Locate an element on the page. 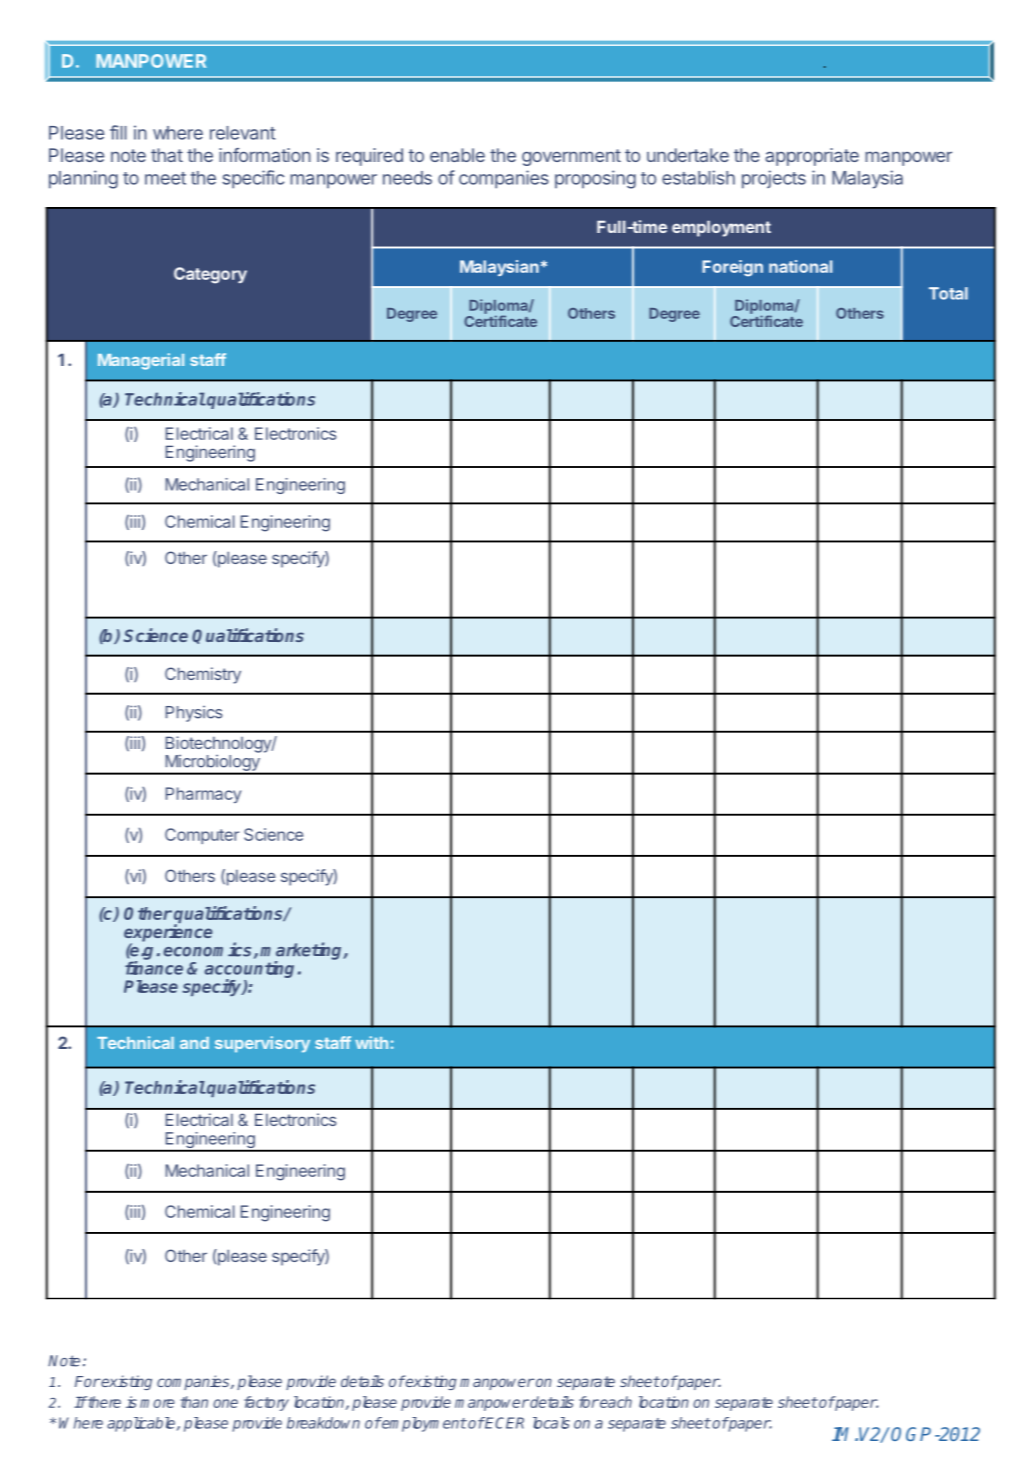 The width and height of the page is (1015, 1466). Total is located at coordinates (948, 293).
